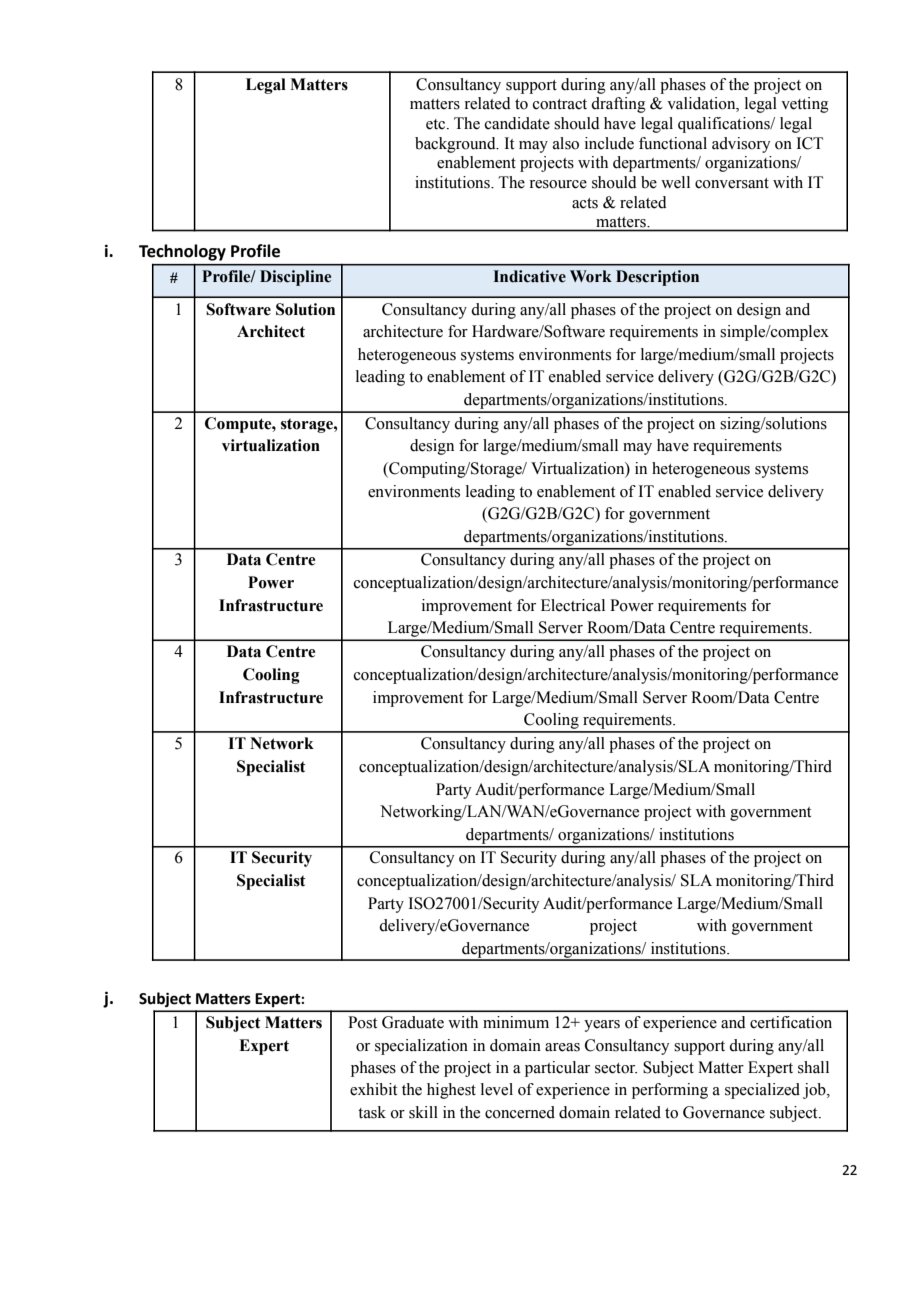 This screenshot has width=924, height=1307. Describe the element at coordinates (182, 252) in the screenshot. I see `Technology` at that location.
